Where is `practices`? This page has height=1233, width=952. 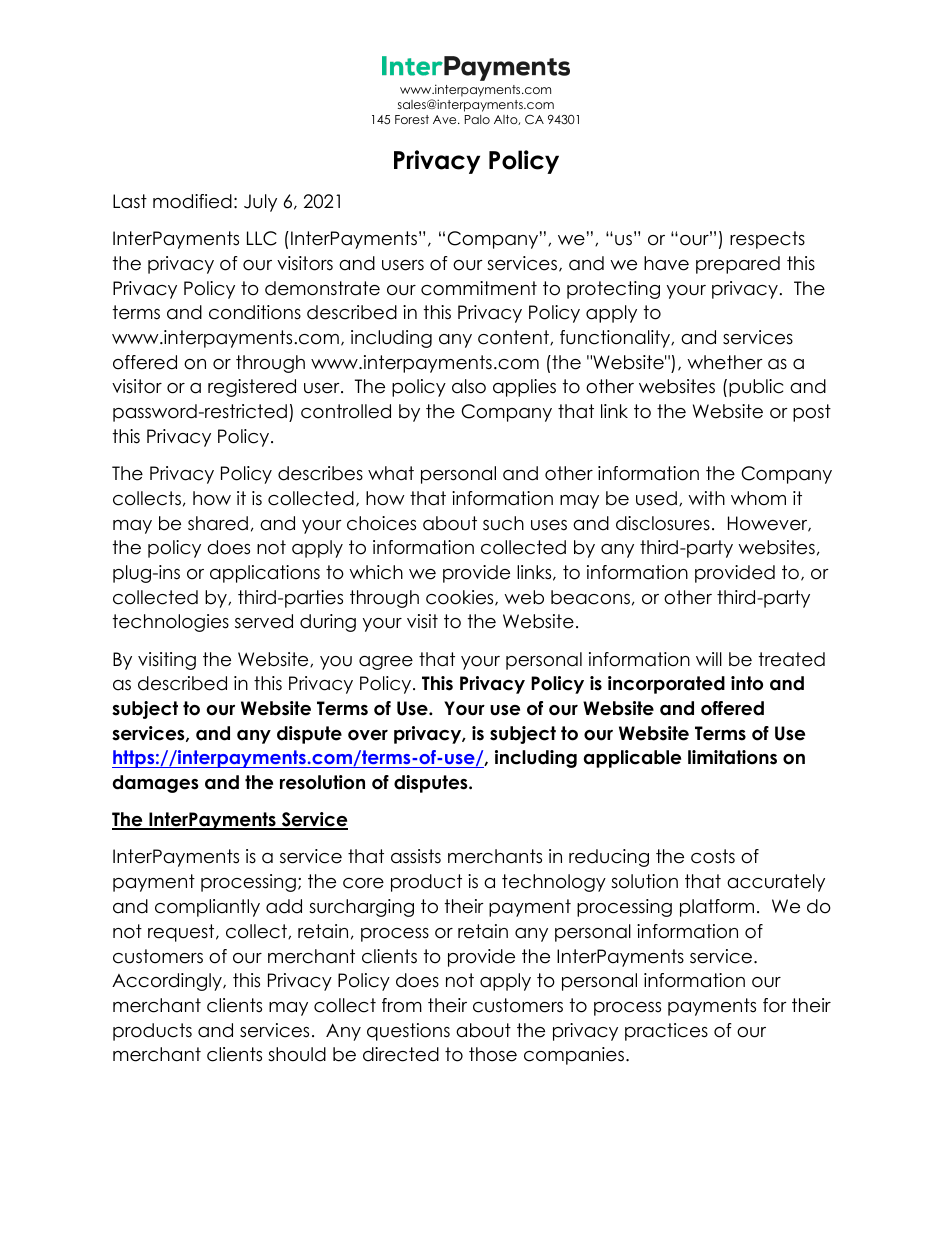 practices is located at coordinates (666, 1032).
